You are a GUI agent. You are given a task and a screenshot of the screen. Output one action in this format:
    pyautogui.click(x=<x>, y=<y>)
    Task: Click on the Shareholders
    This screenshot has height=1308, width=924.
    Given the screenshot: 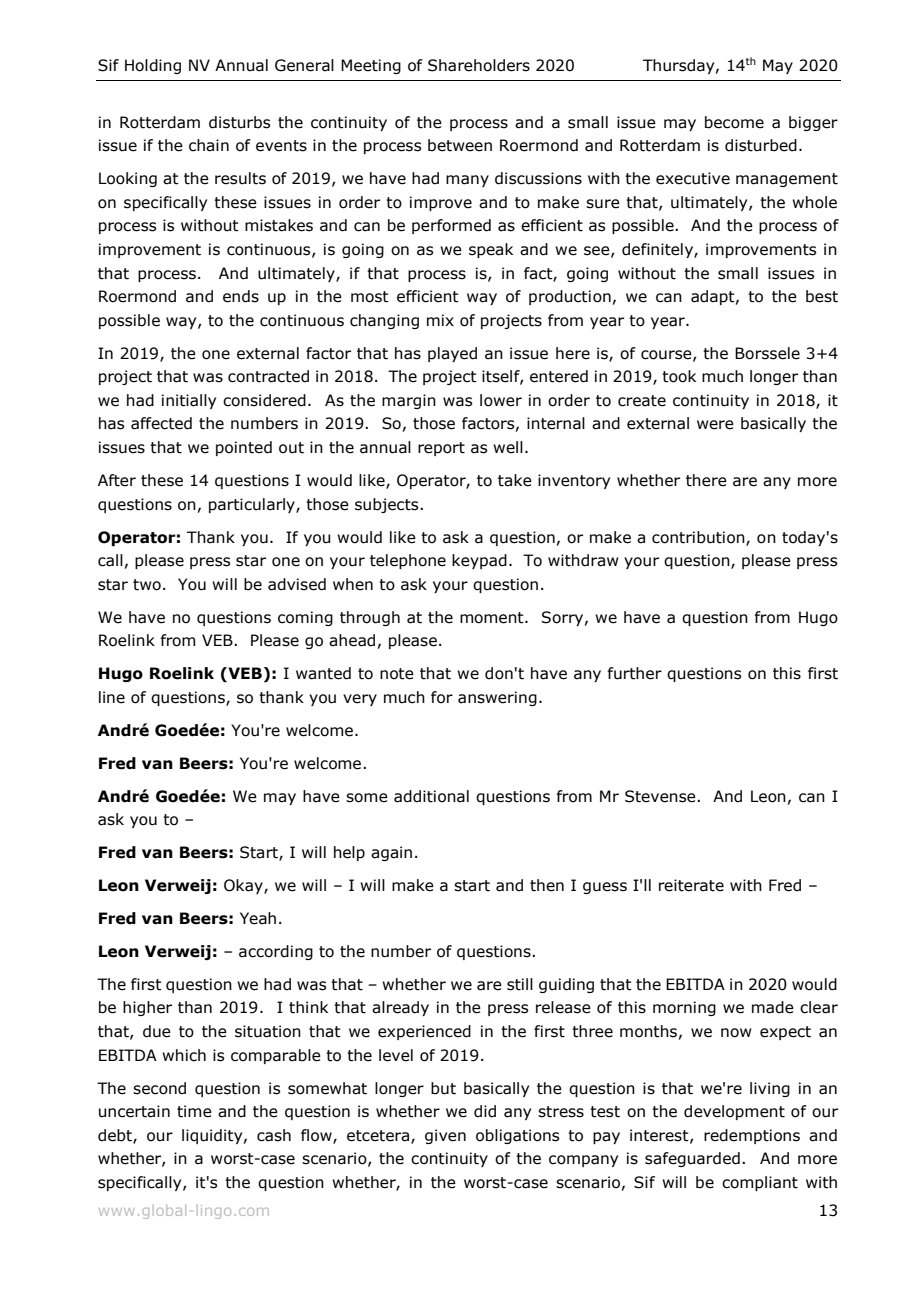 What is the action you would take?
    pyautogui.click(x=479, y=65)
